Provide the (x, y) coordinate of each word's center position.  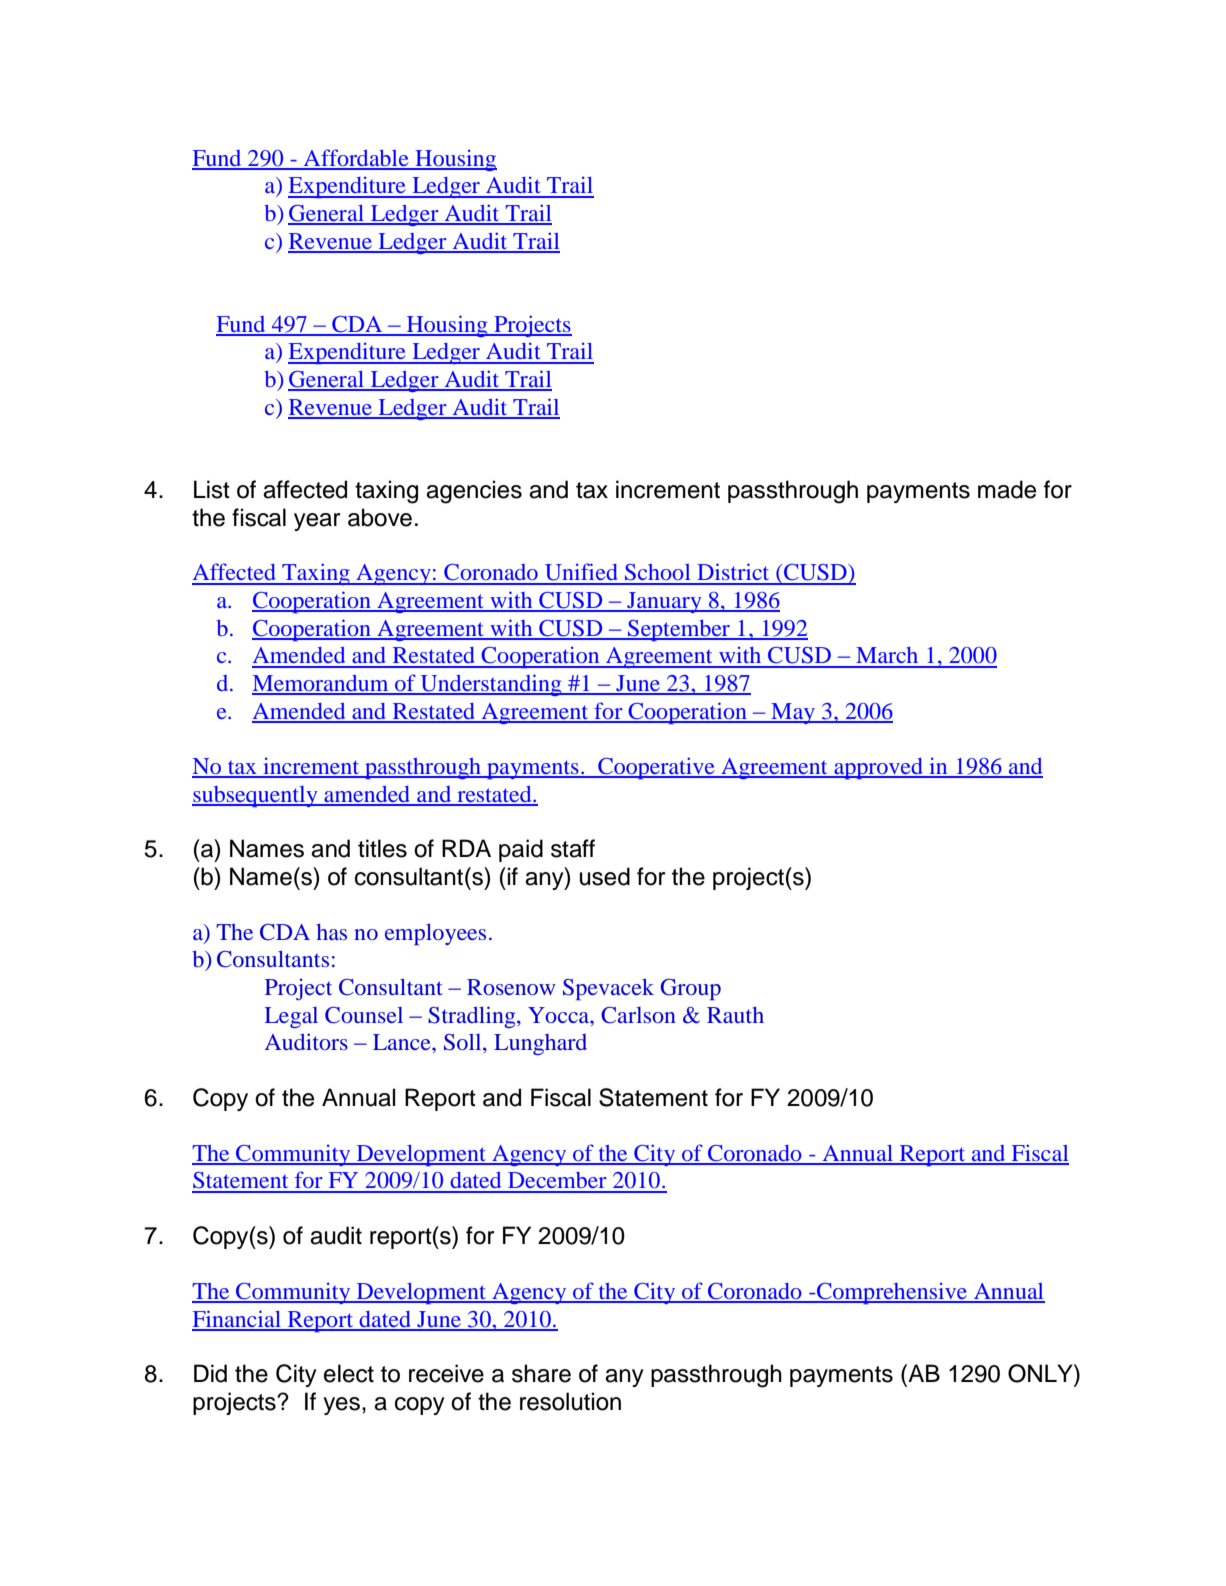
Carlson (638, 1015)
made (1007, 489)
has (332, 932)
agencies (474, 492)
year (317, 522)
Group (690, 989)
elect (349, 1373)
